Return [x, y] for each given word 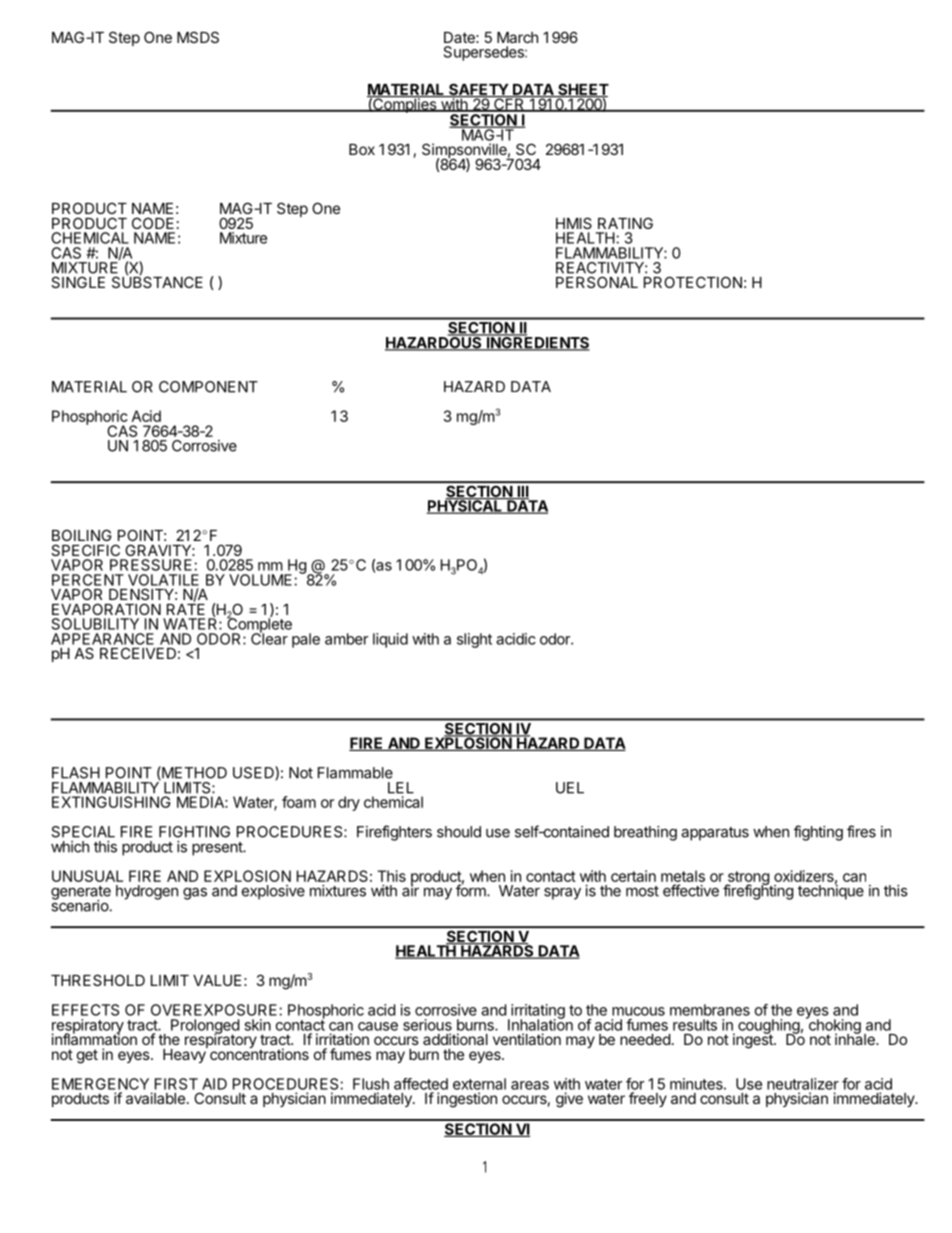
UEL [570, 788]
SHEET [582, 90]
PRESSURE [152, 565]
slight [474, 640]
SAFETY [478, 90]
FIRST [176, 1084]
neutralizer [803, 1084]
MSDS [198, 37]
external [479, 1084]
